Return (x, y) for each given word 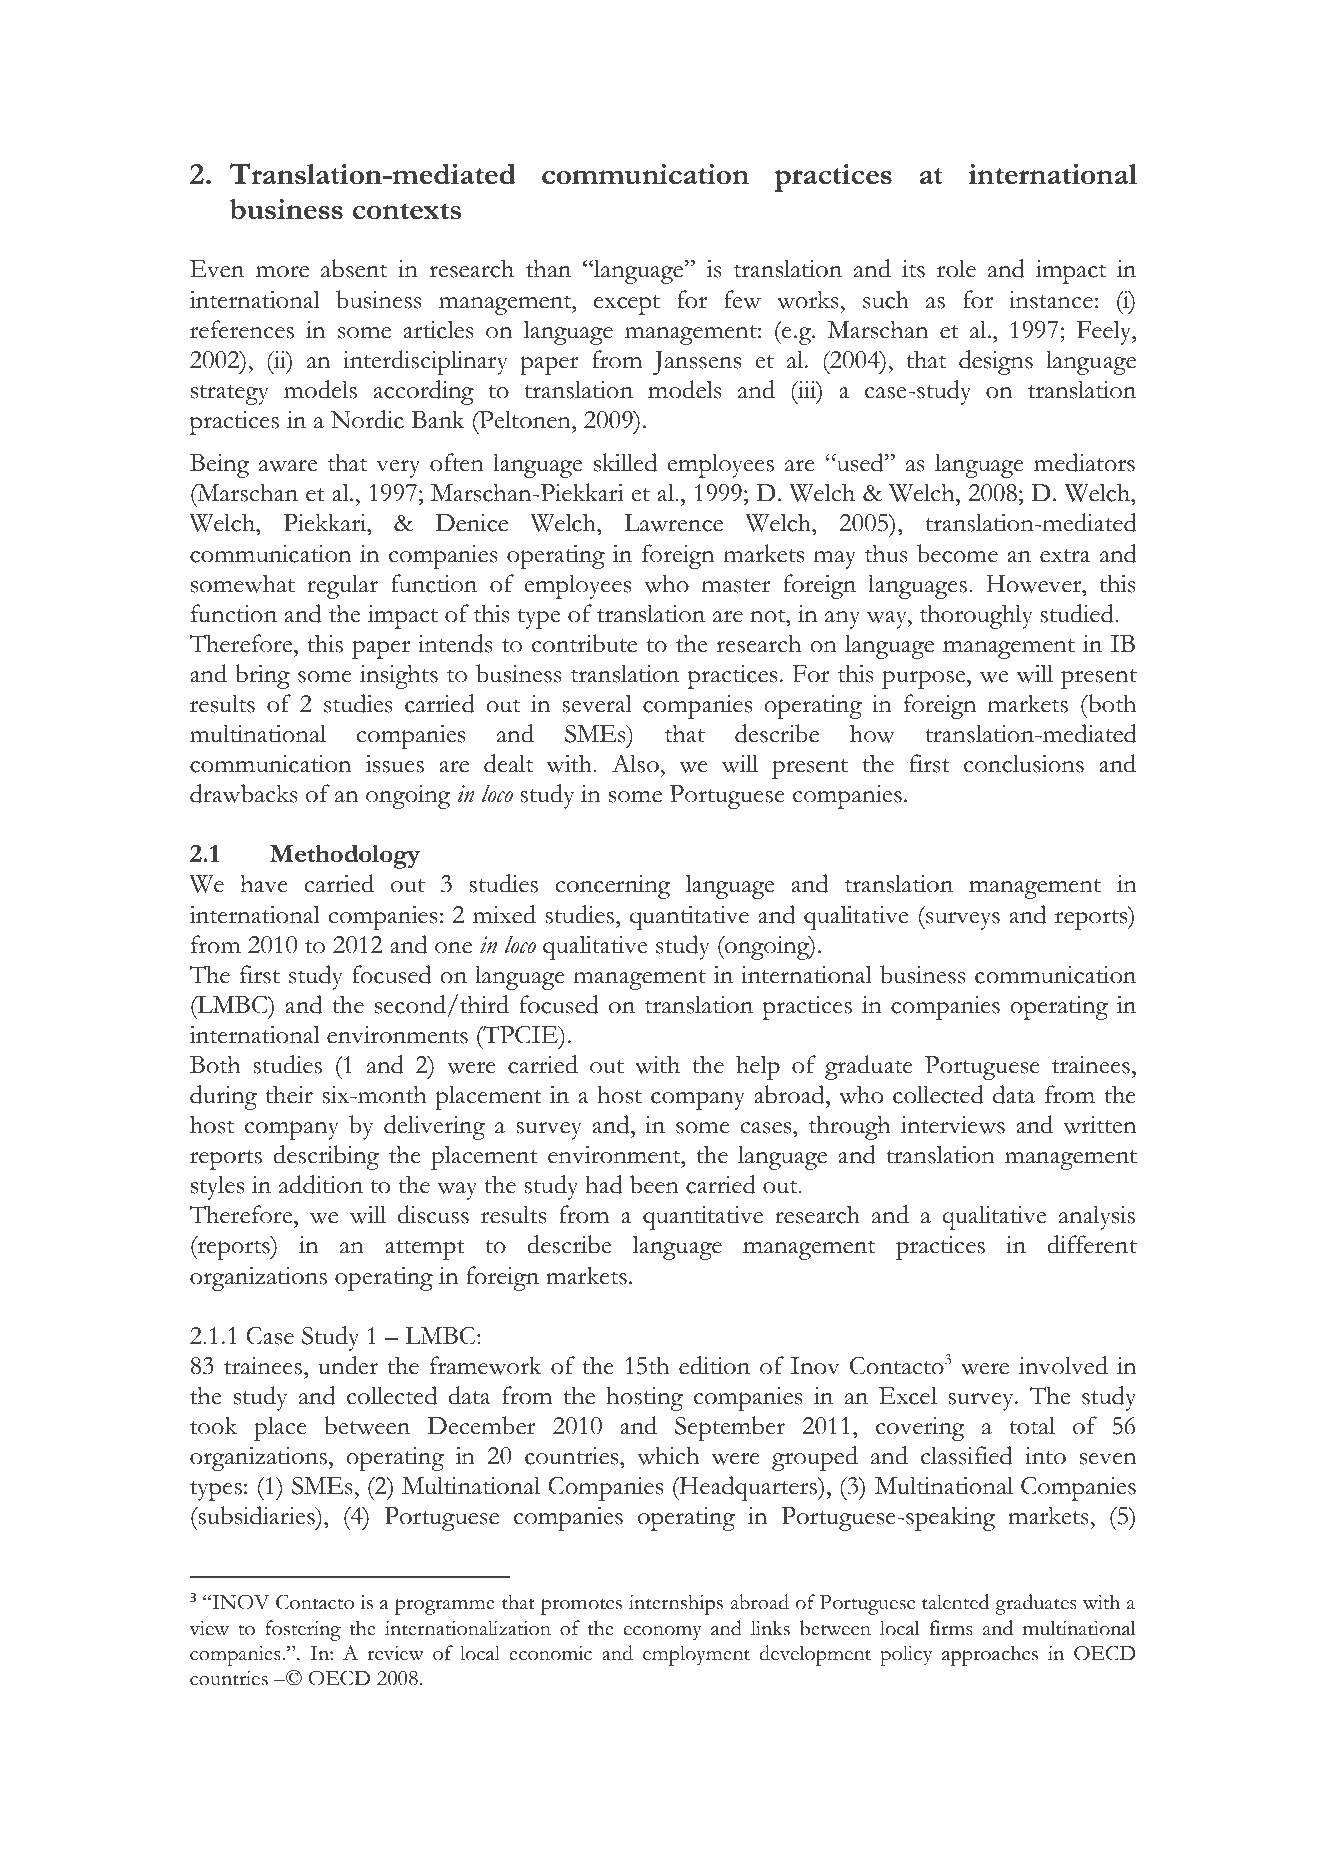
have (264, 883)
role (956, 268)
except (627, 305)
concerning (612, 887)
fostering (303, 1630)
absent (354, 268)
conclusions (1024, 763)
